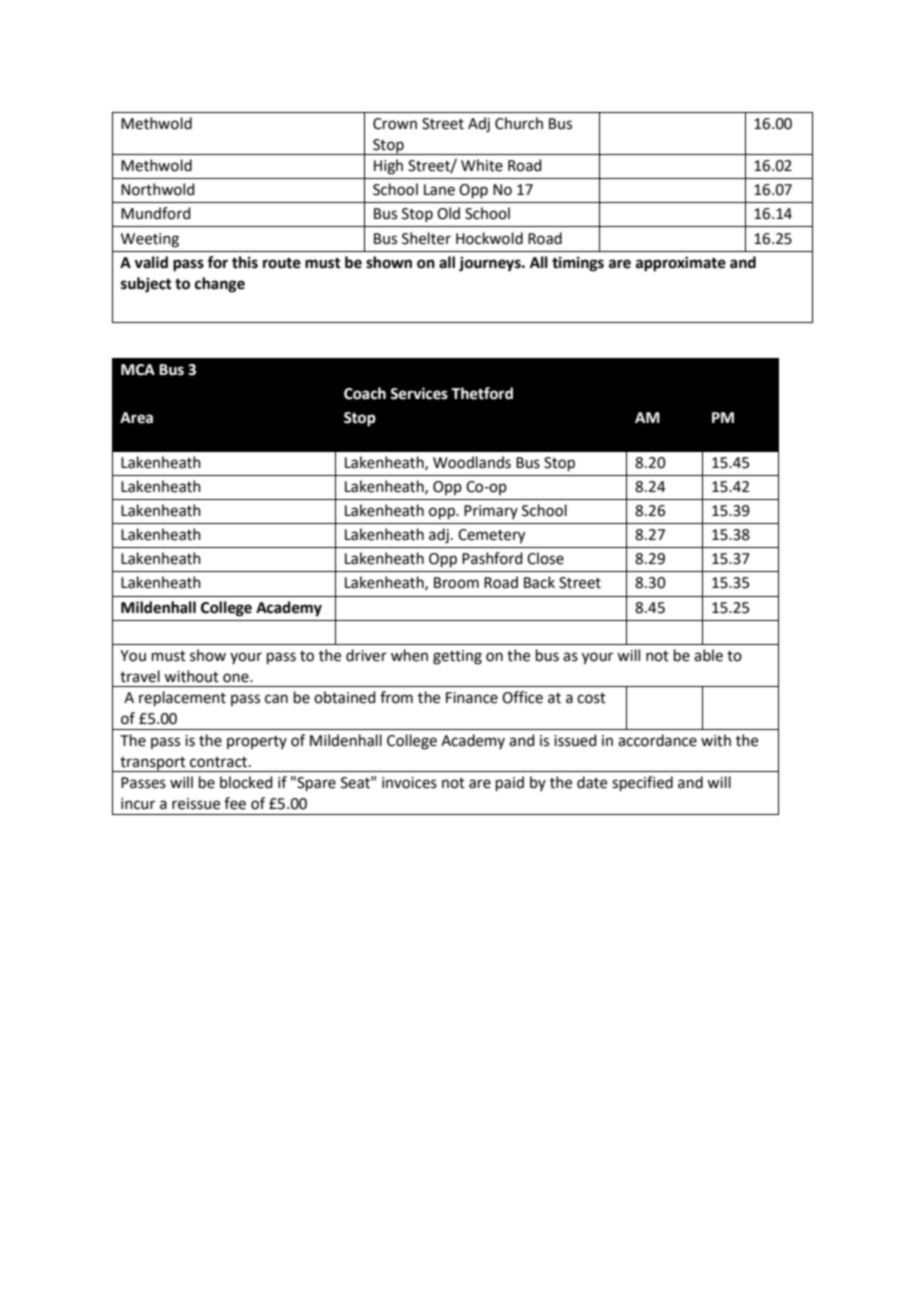  I want to click on approximate, so click(681, 264).
